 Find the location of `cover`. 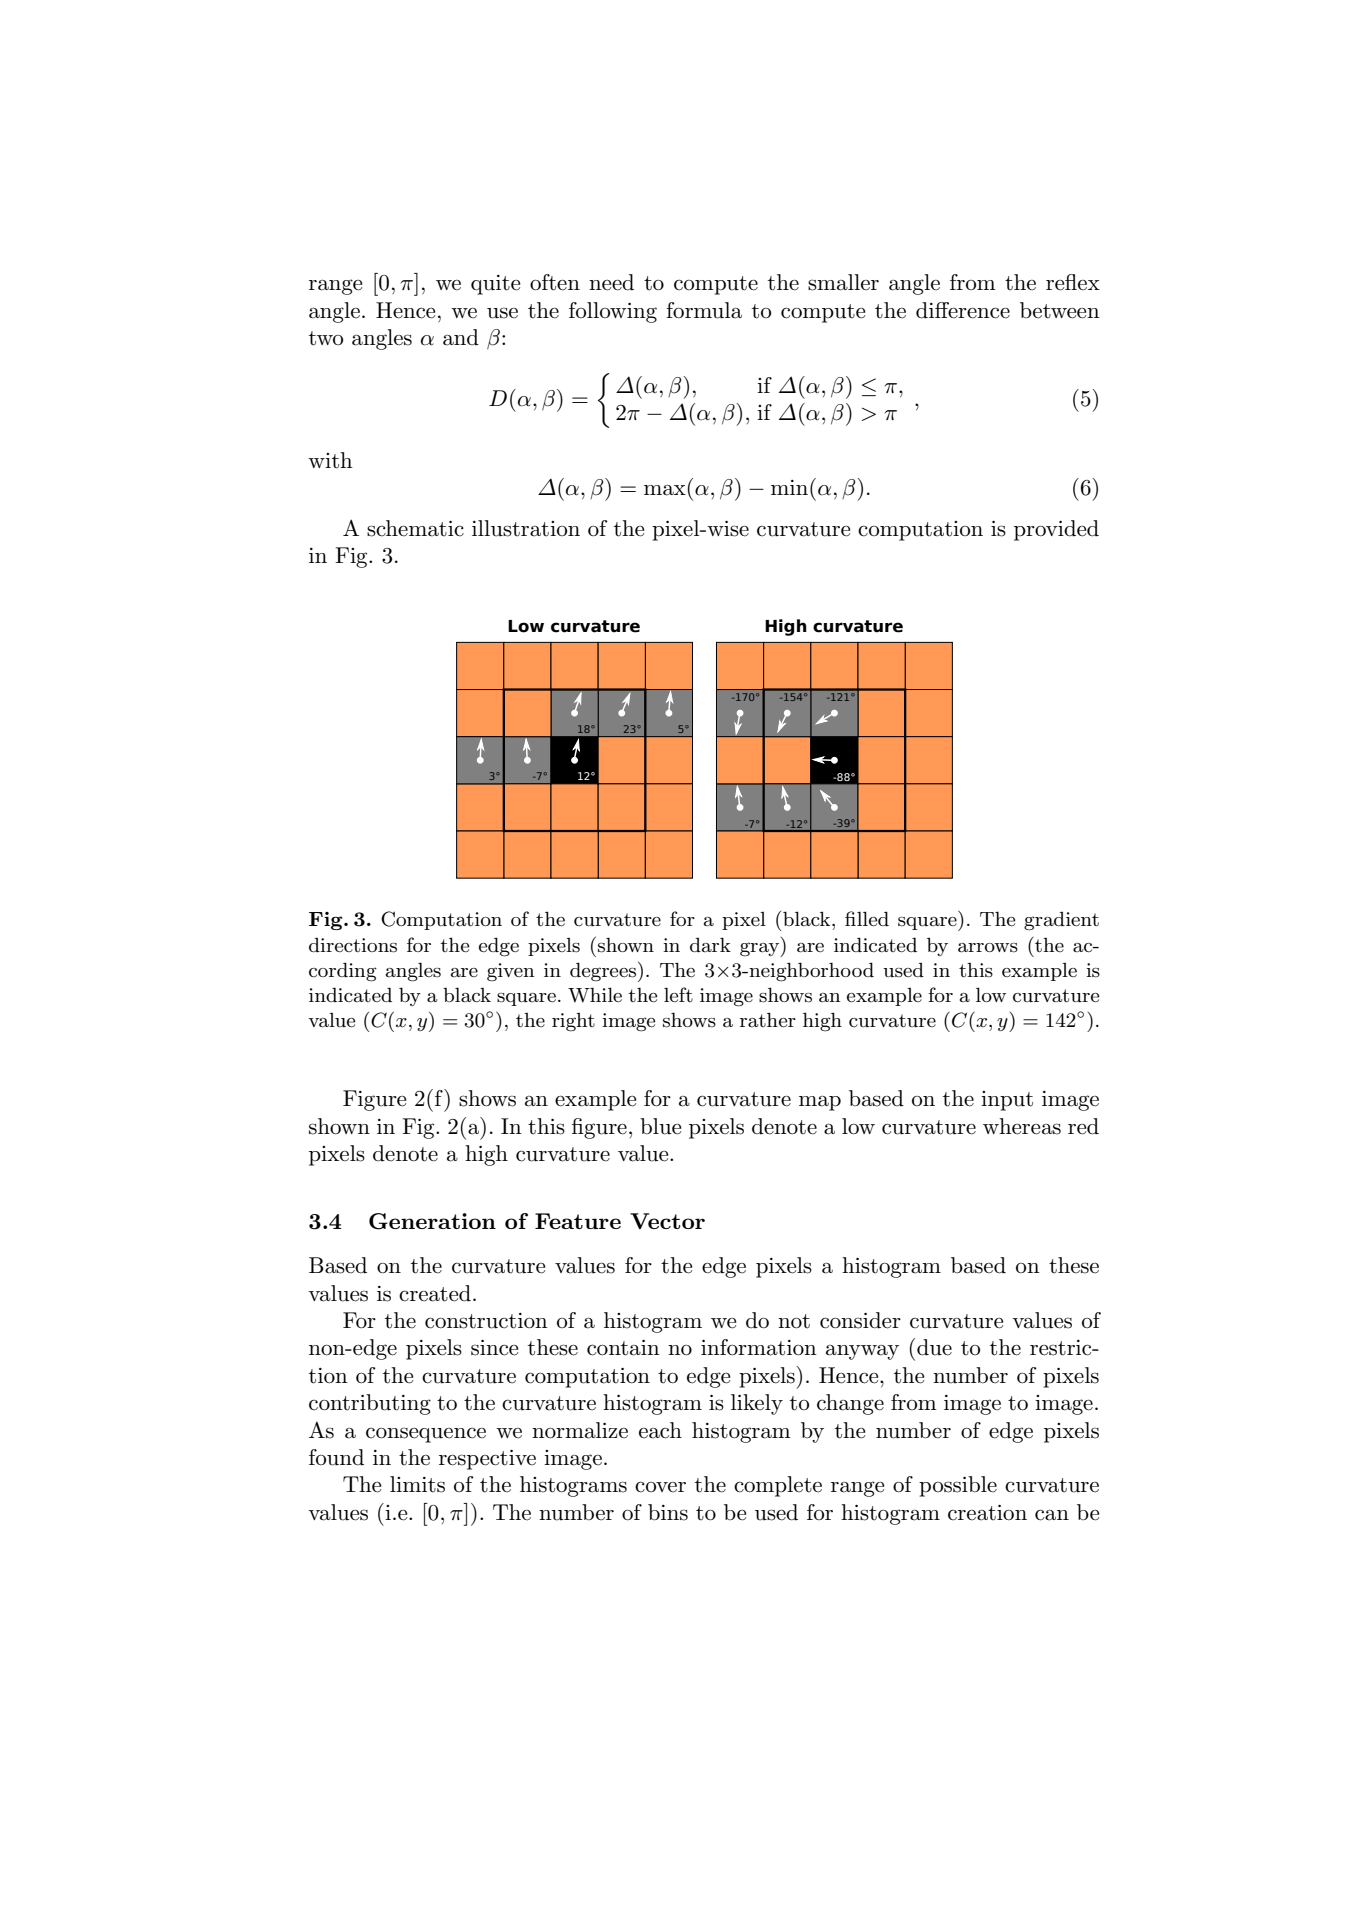

cover is located at coordinates (660, 1487).
